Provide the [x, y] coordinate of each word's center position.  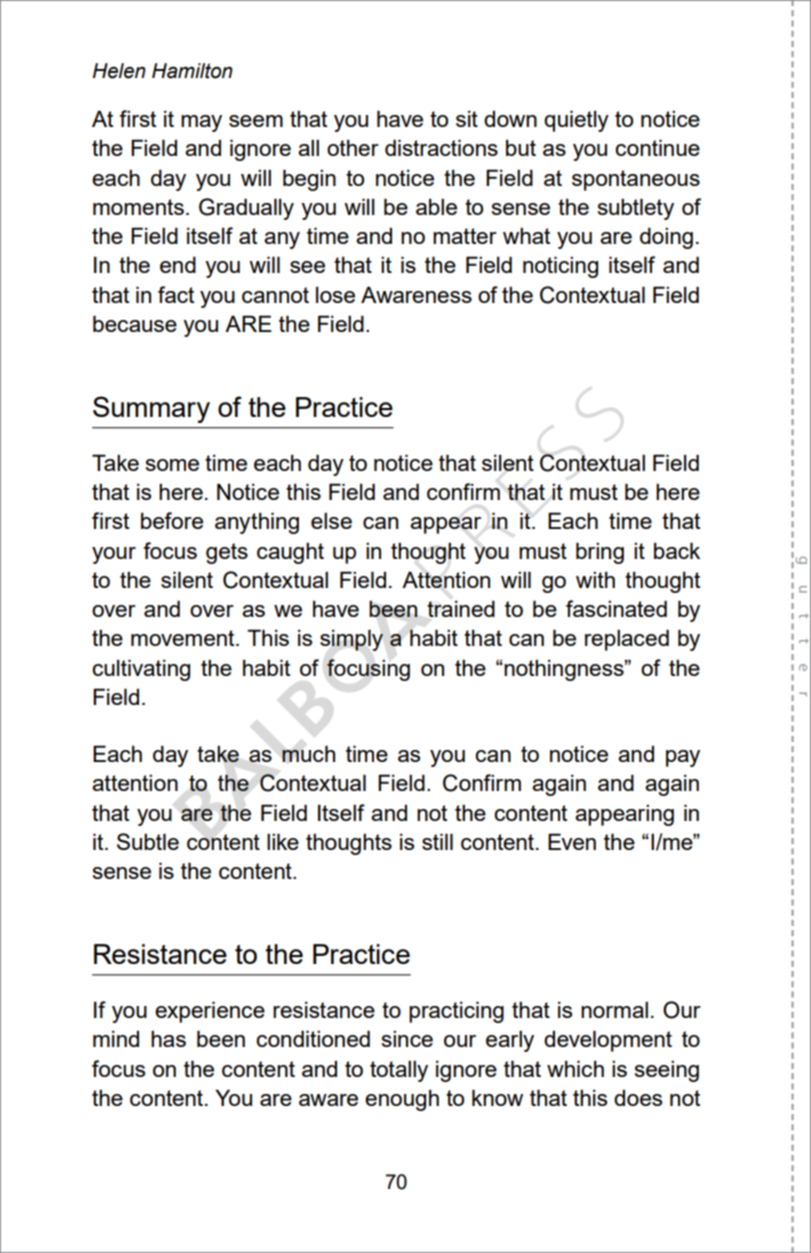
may [201, 123]
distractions [441, 147]
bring [600, 553]
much [308, 753]
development [608, 1041]
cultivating [141, 670]
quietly [576, 121]
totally [399, 1071]
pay [683, 758]
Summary [151, 409]
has [168, 1038]
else [331, 520]
